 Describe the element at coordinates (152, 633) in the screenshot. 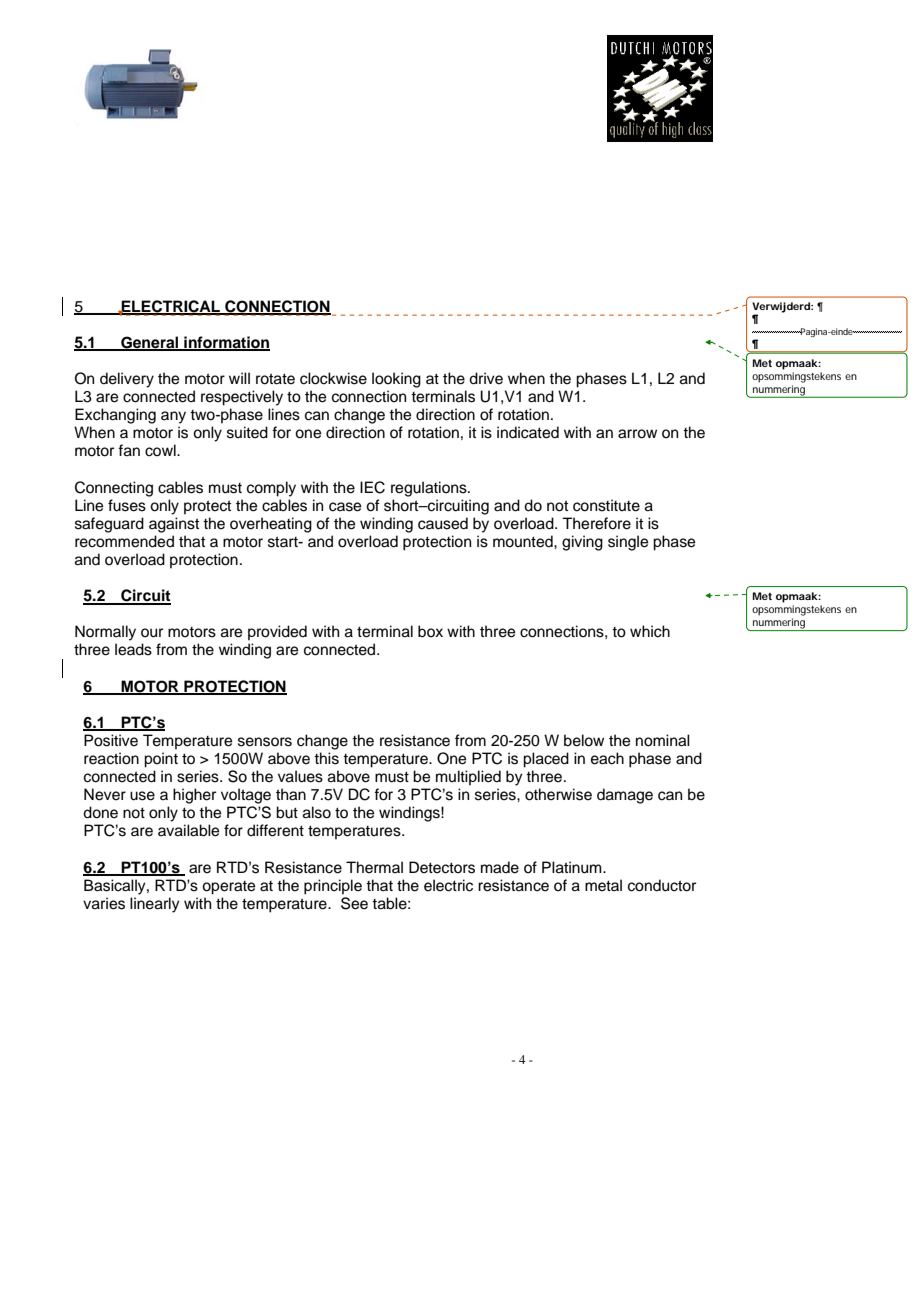

I see `our` at that location.
